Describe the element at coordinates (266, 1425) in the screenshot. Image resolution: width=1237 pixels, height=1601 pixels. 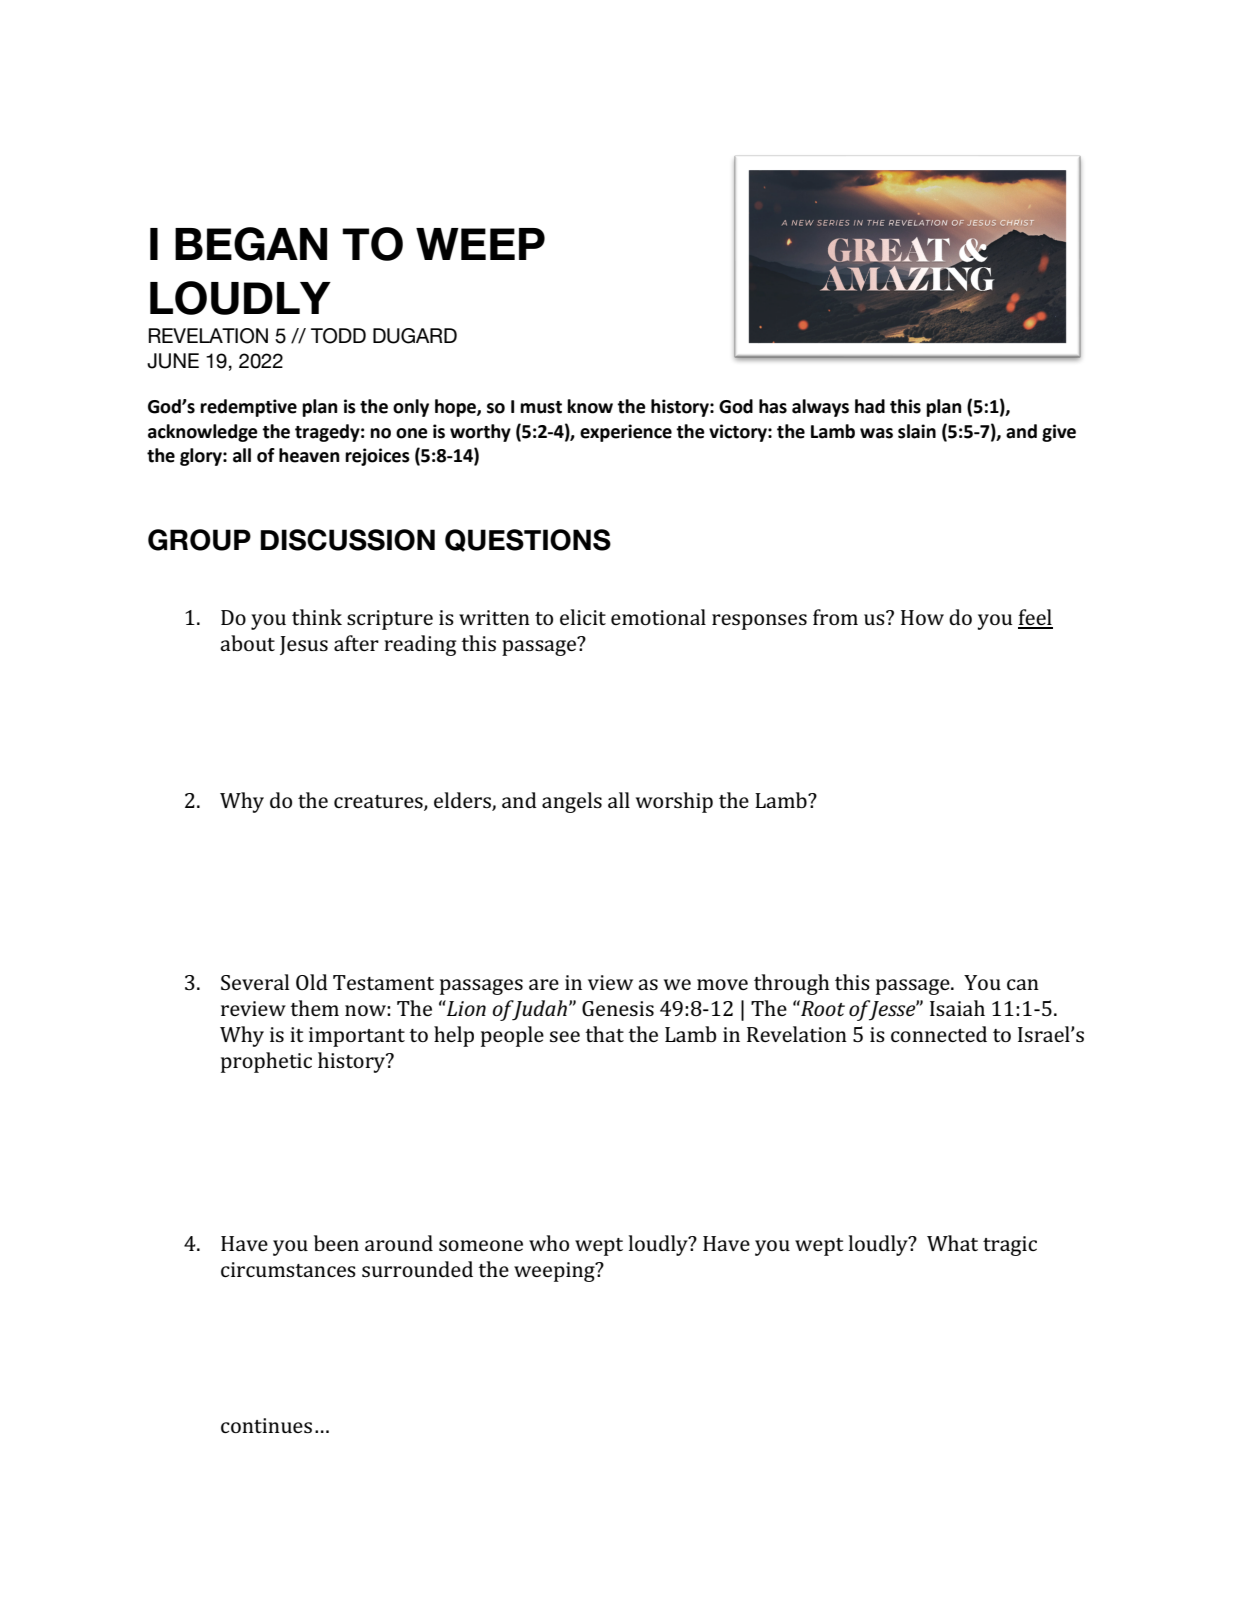
I see `continues` at that location.
